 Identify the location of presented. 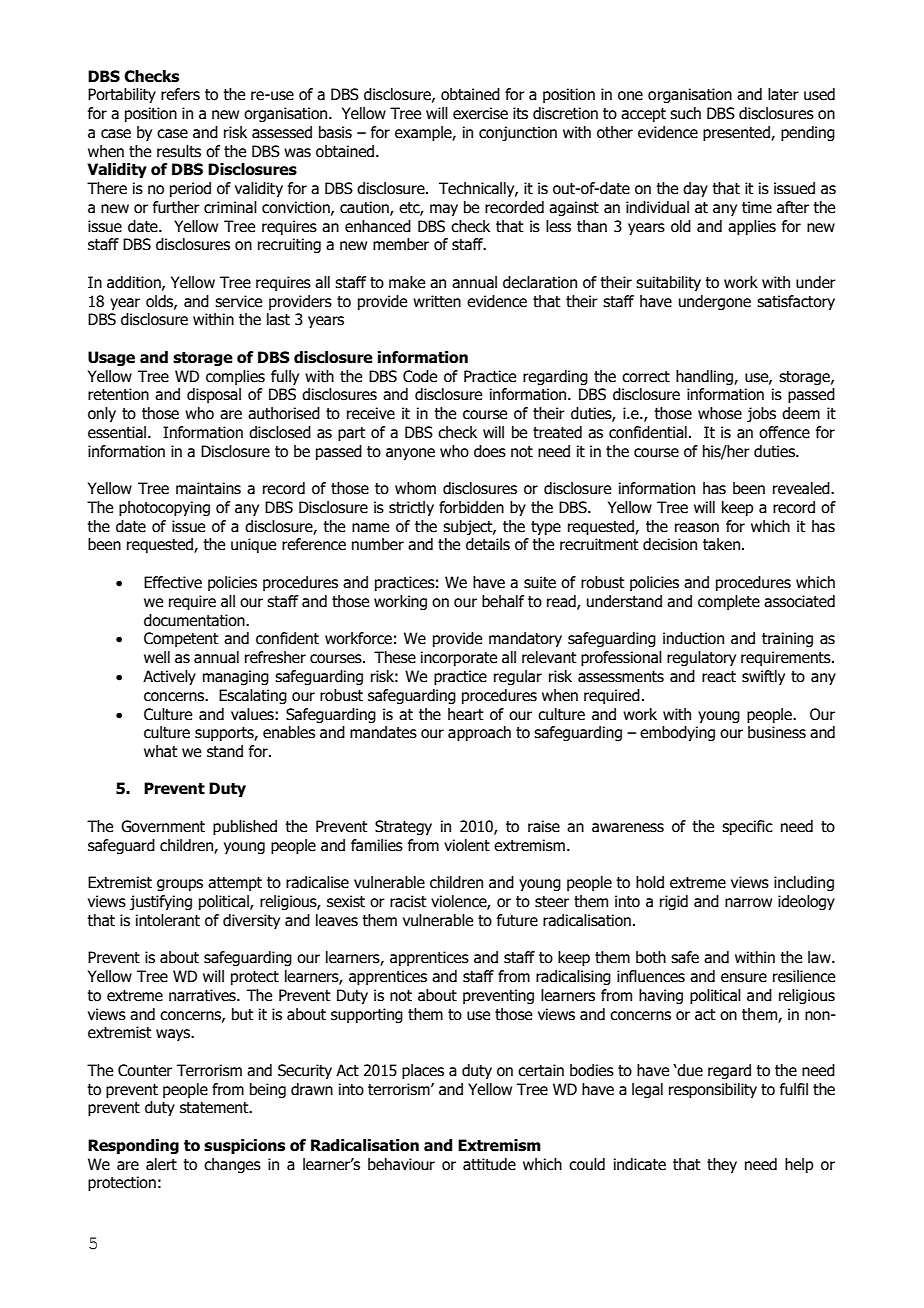
(737, 133).
